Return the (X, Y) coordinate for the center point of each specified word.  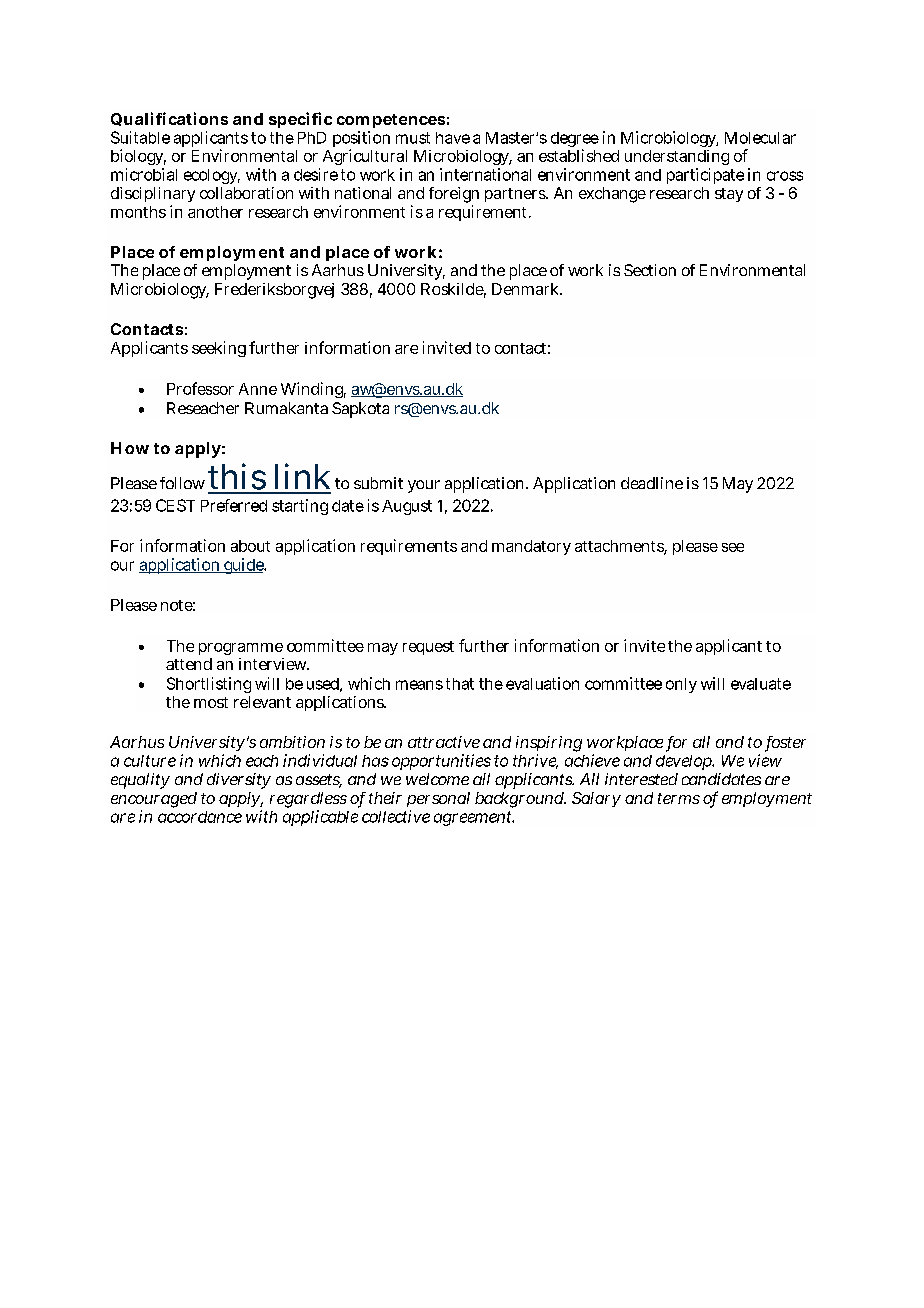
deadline (652, 483)
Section (650, 270)
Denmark (527, 289)
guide (244, 566)
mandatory (531, 547)
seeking (219, 349)
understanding (677, 157)
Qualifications (169, 119)
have (453, 138)
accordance (200, 817)
